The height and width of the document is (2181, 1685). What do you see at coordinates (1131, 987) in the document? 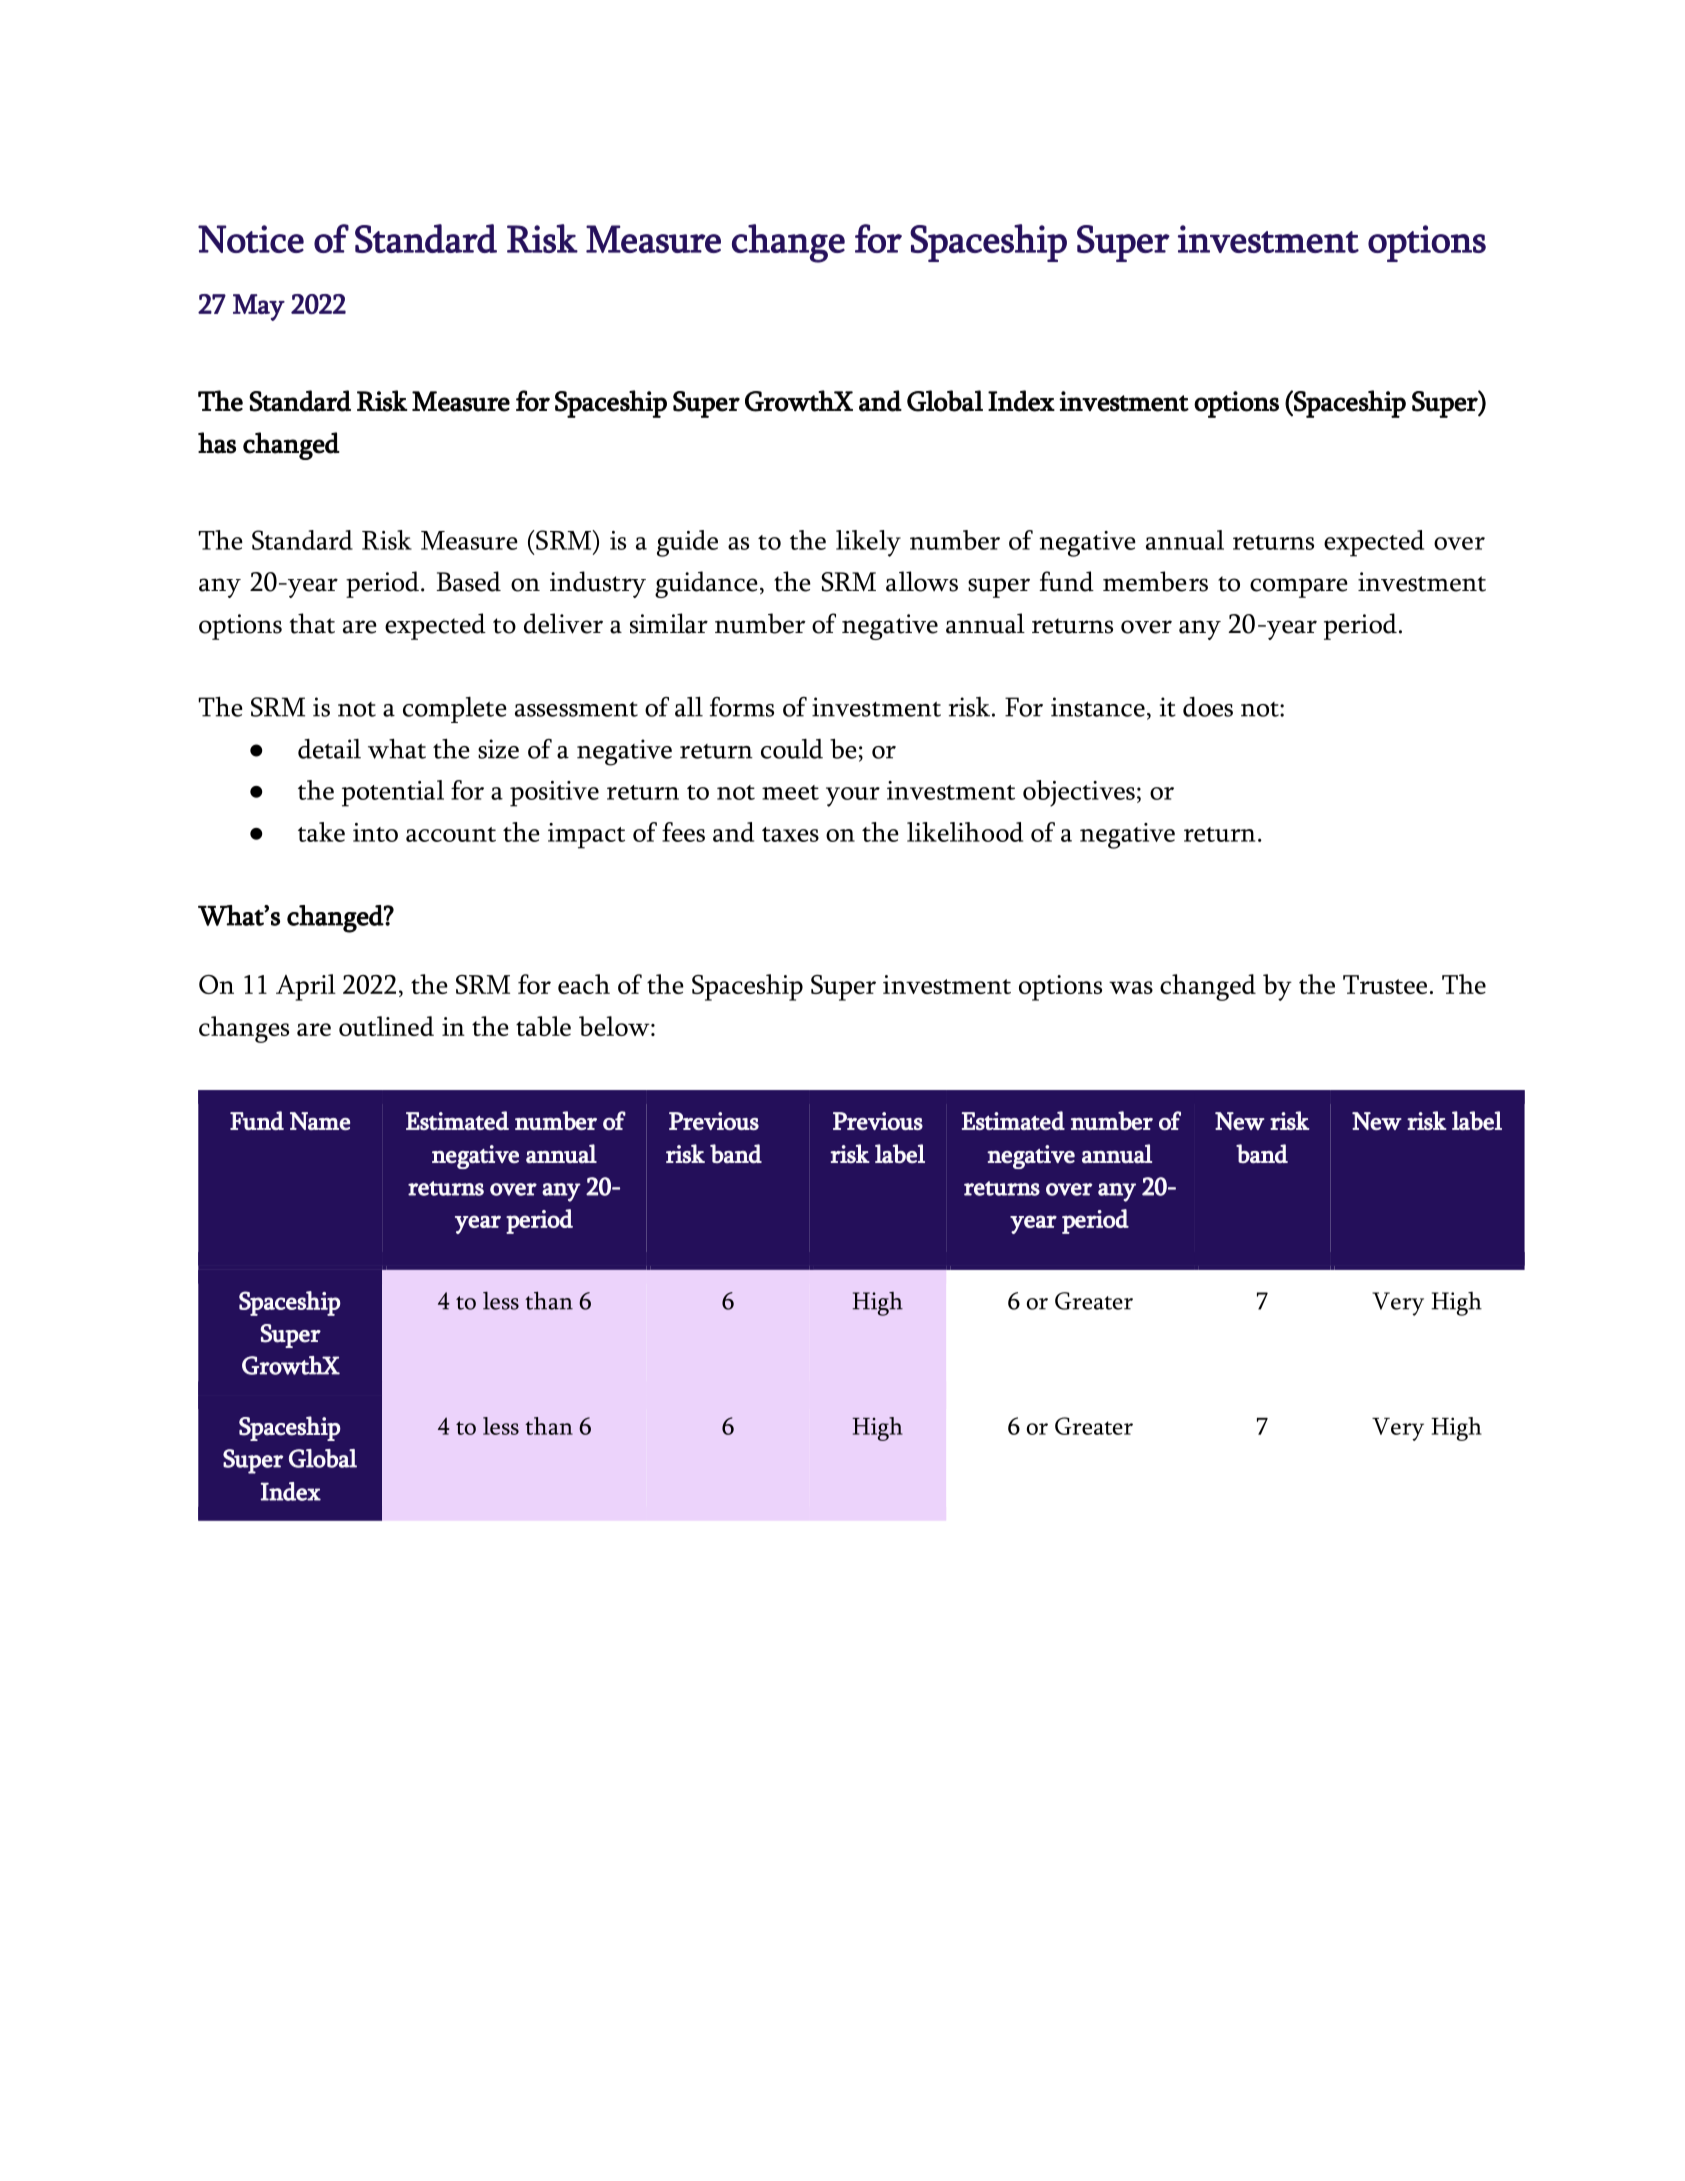
I see `was` at bounding box center [1131, 987].
